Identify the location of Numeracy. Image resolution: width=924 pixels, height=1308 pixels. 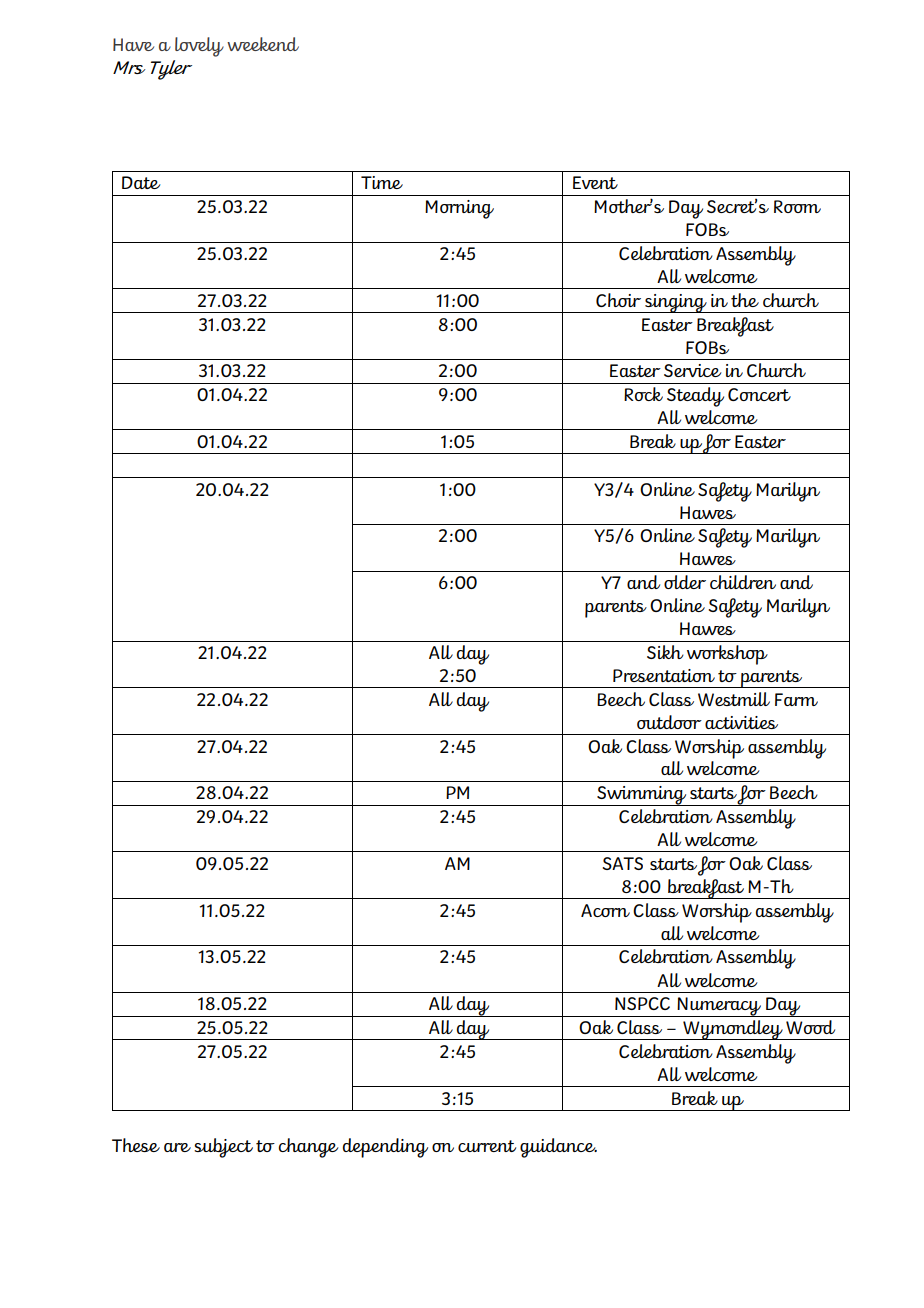
(720, 1007).
